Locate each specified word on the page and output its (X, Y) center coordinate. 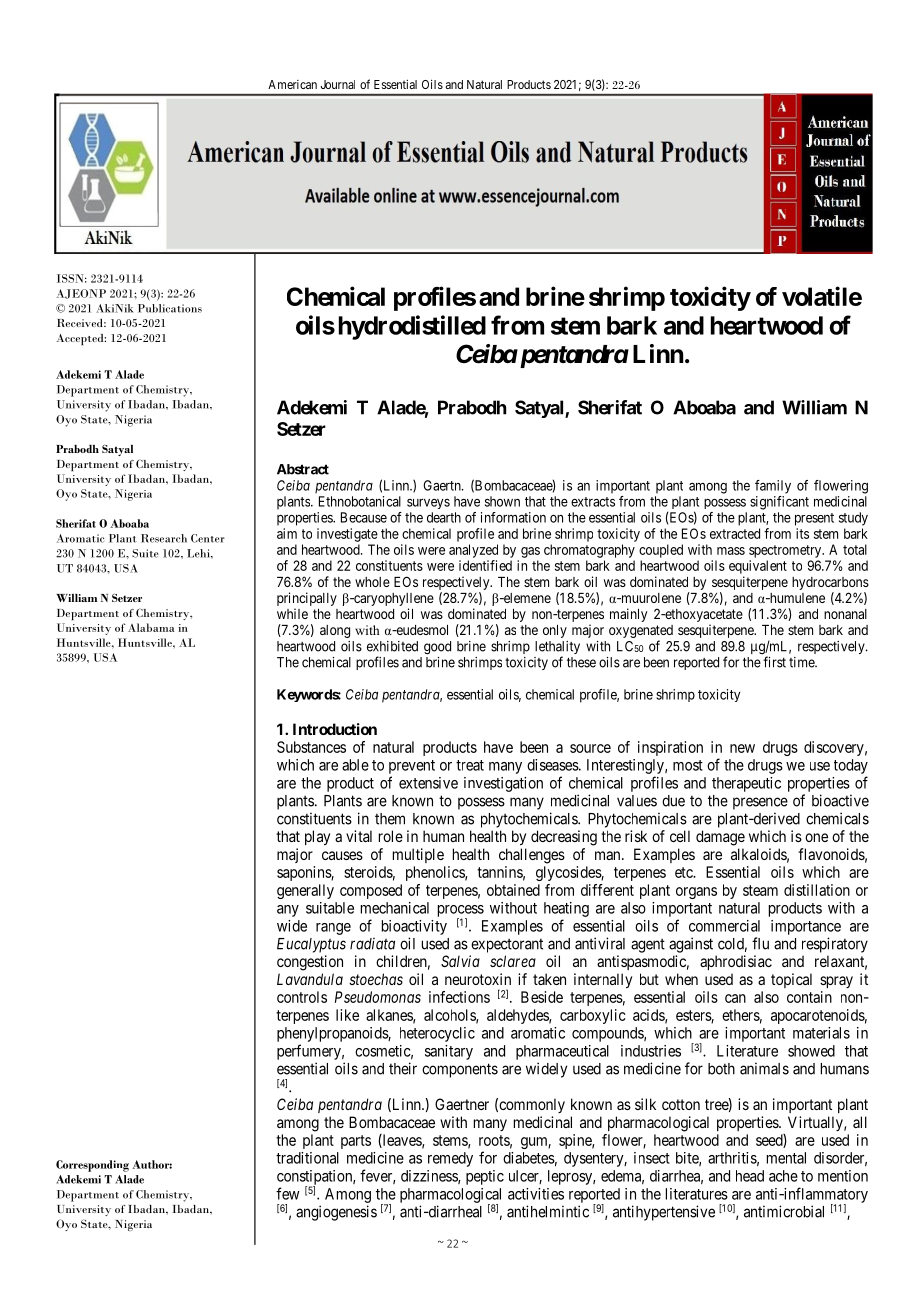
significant (779, 503)
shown (502, 501)
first (774, 662)
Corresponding (92, 1166)
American (292, 84)
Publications (170, 308)
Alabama (151, 627)
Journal (337, 84)
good (437, 648)
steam (760, 890)
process (461, 912)
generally (305, 891)
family (773, 487)
